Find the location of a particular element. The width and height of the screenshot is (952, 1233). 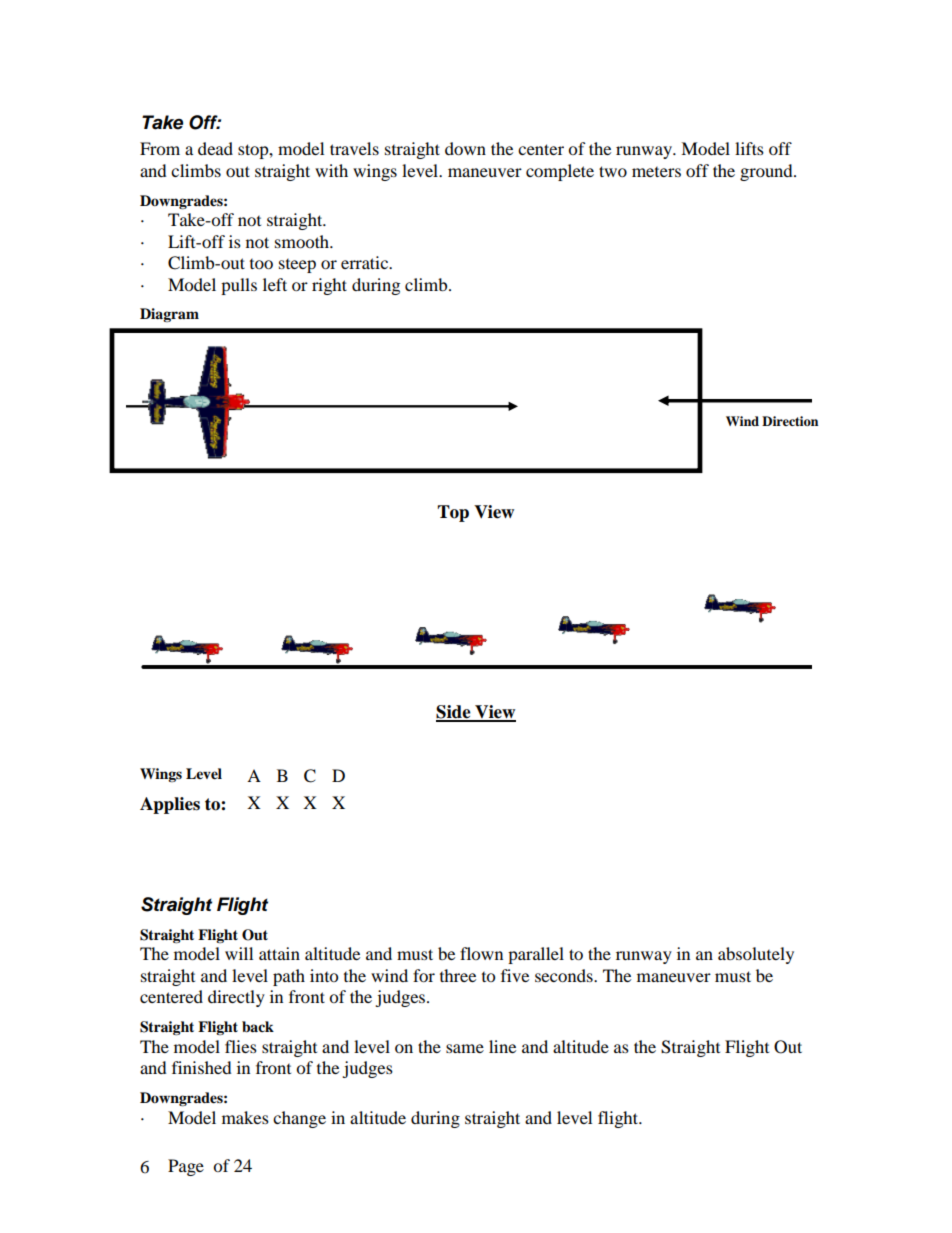

Direction is located at coordinates (790, 421).
